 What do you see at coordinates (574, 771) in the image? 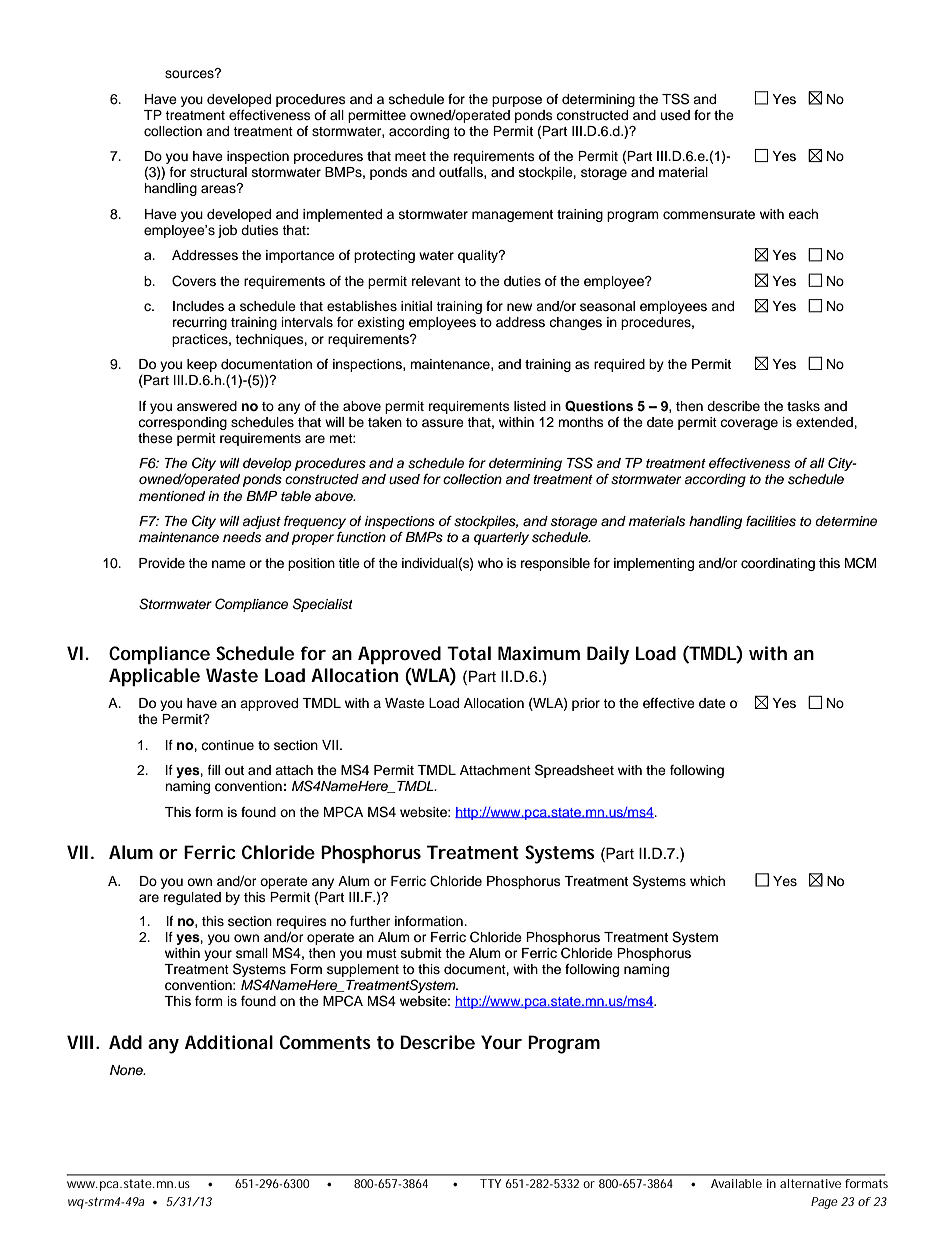
I see `Spreadsheet` at bounding box center [574, 771].
